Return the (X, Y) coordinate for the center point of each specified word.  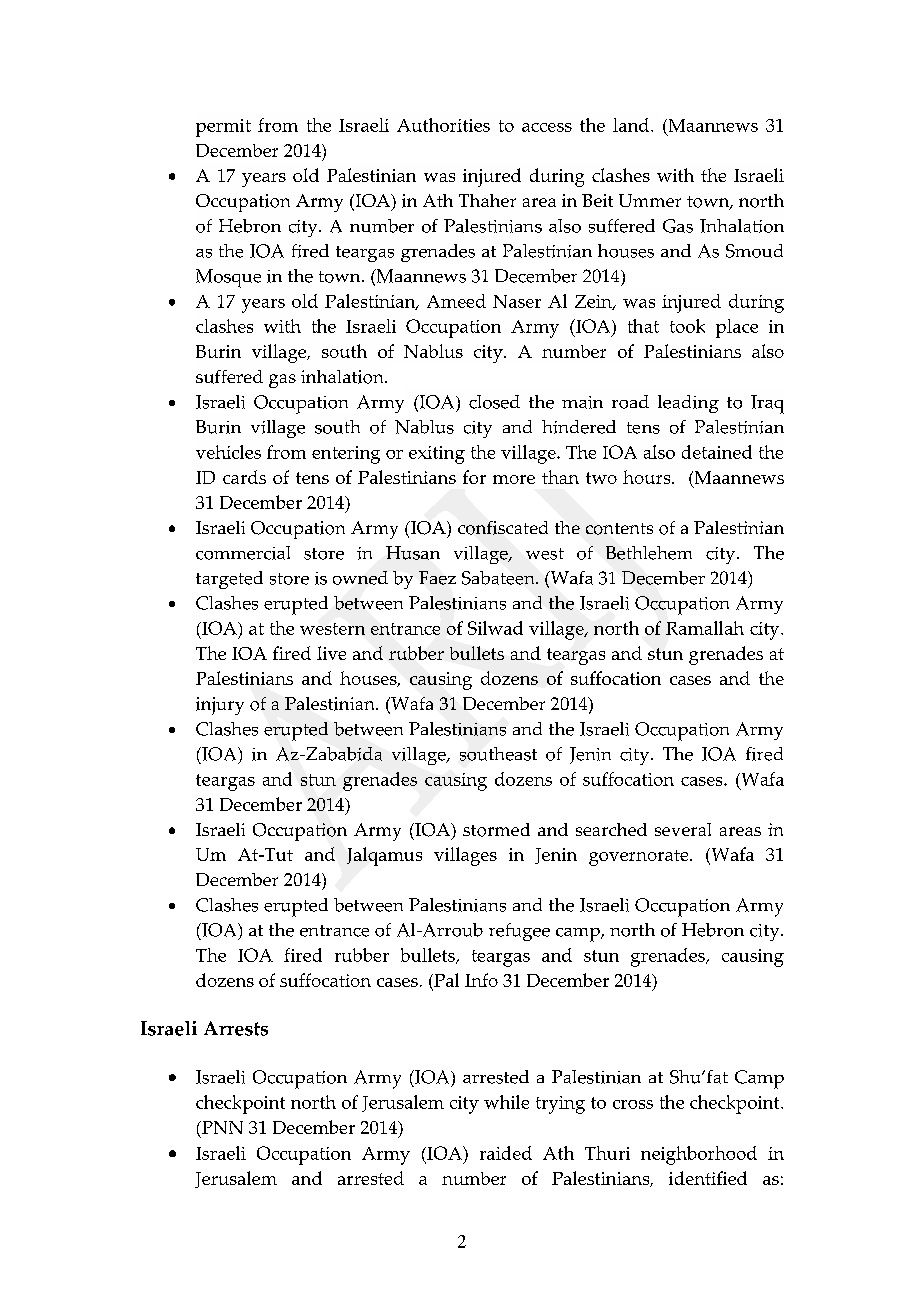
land (632, 125)
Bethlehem (649, 553)
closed (494, 402)
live (331, 653)
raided (506, 1153)
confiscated (503, 528)
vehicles (228, 452)
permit (223, 128)
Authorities (443, 125)
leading (688, 404)
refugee (519, 932)
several (683, 829)
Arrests (236, 1028)
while (506, 1102)
